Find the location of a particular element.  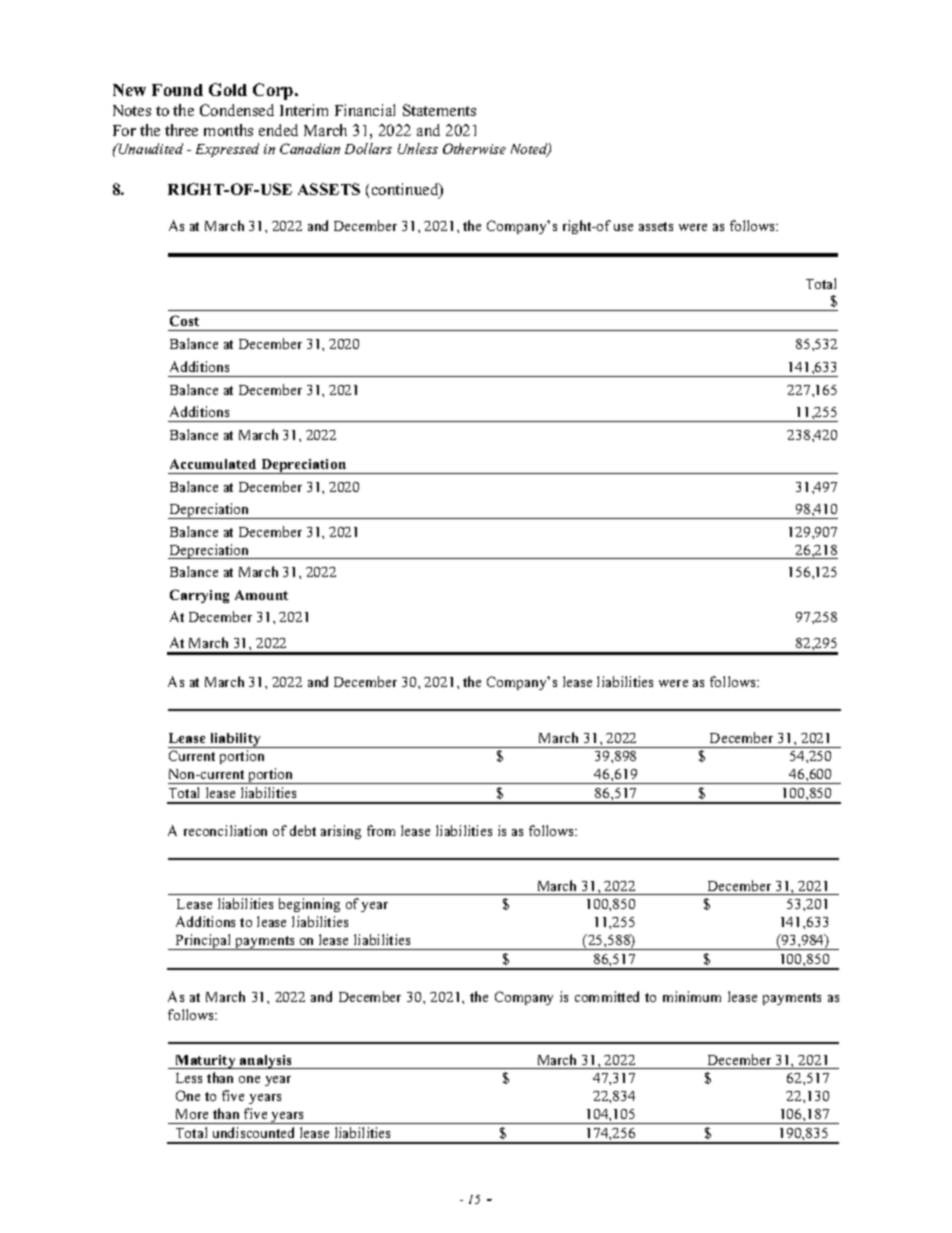

three is located at coordinates (181, 130).
